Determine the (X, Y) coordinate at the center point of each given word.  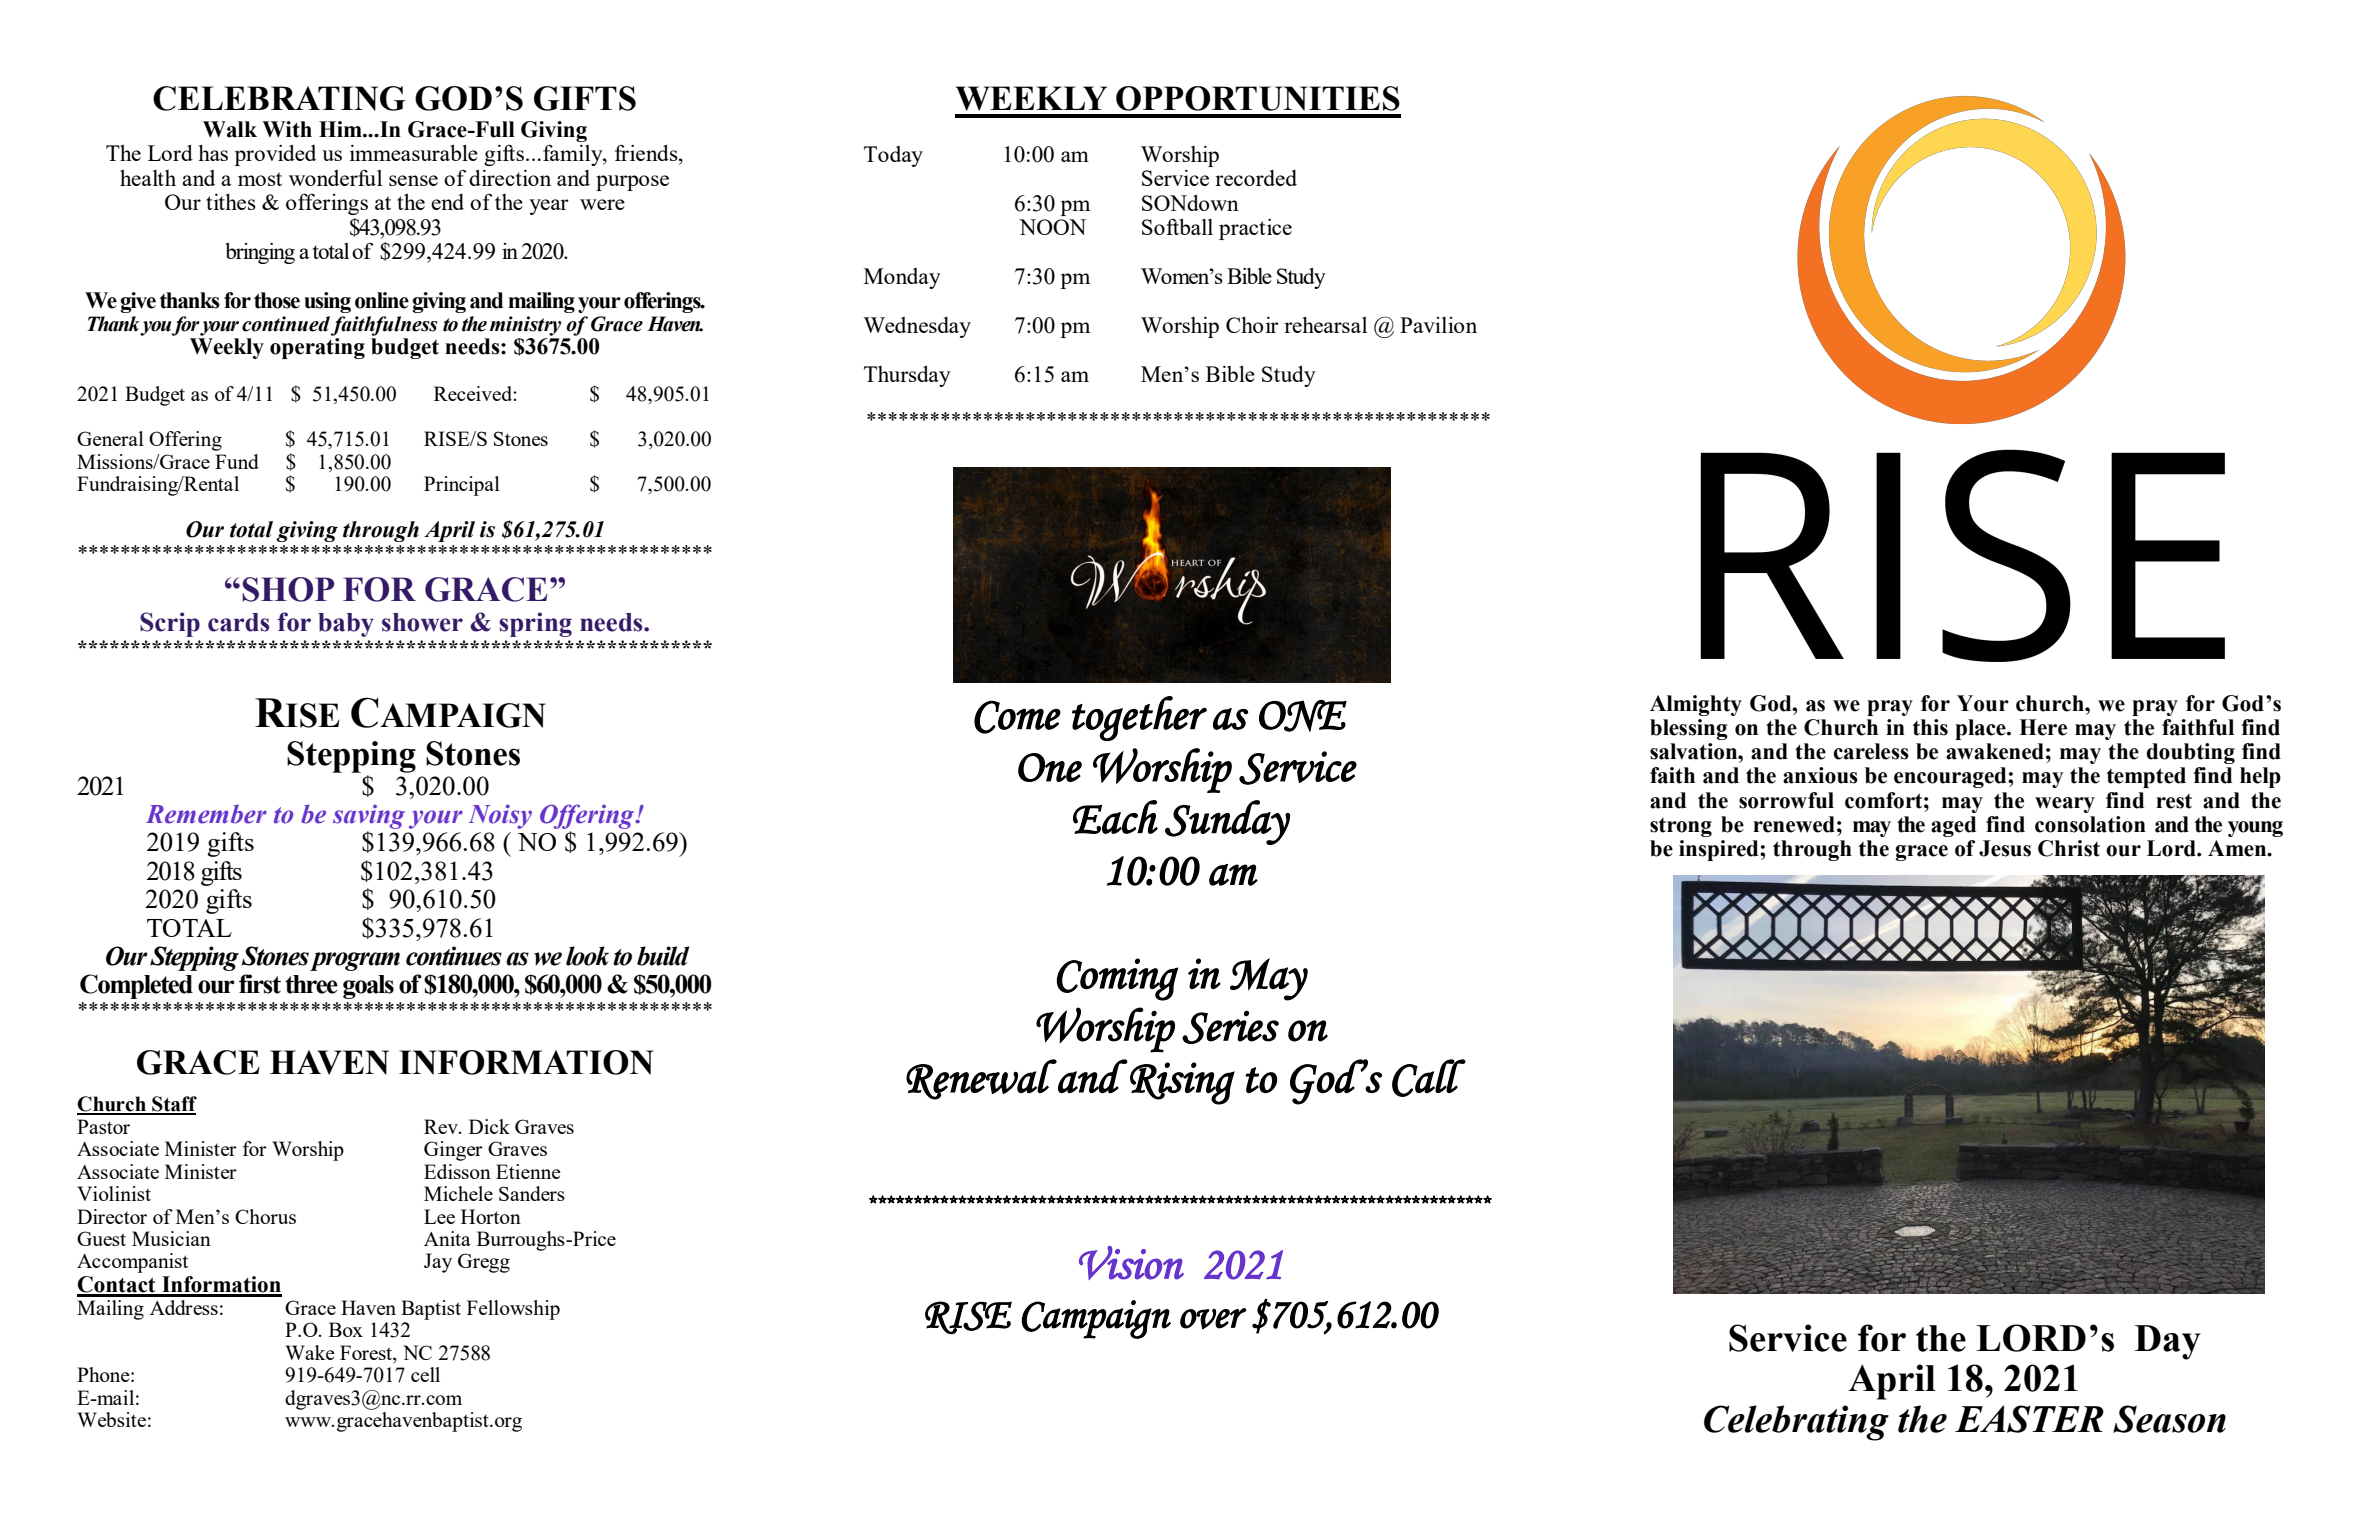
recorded (1256, 178)
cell (425, 1374)
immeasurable (414, 153)
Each (1115, 817)
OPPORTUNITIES (1258, 98)
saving (369, 817)
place (1981, 729)
